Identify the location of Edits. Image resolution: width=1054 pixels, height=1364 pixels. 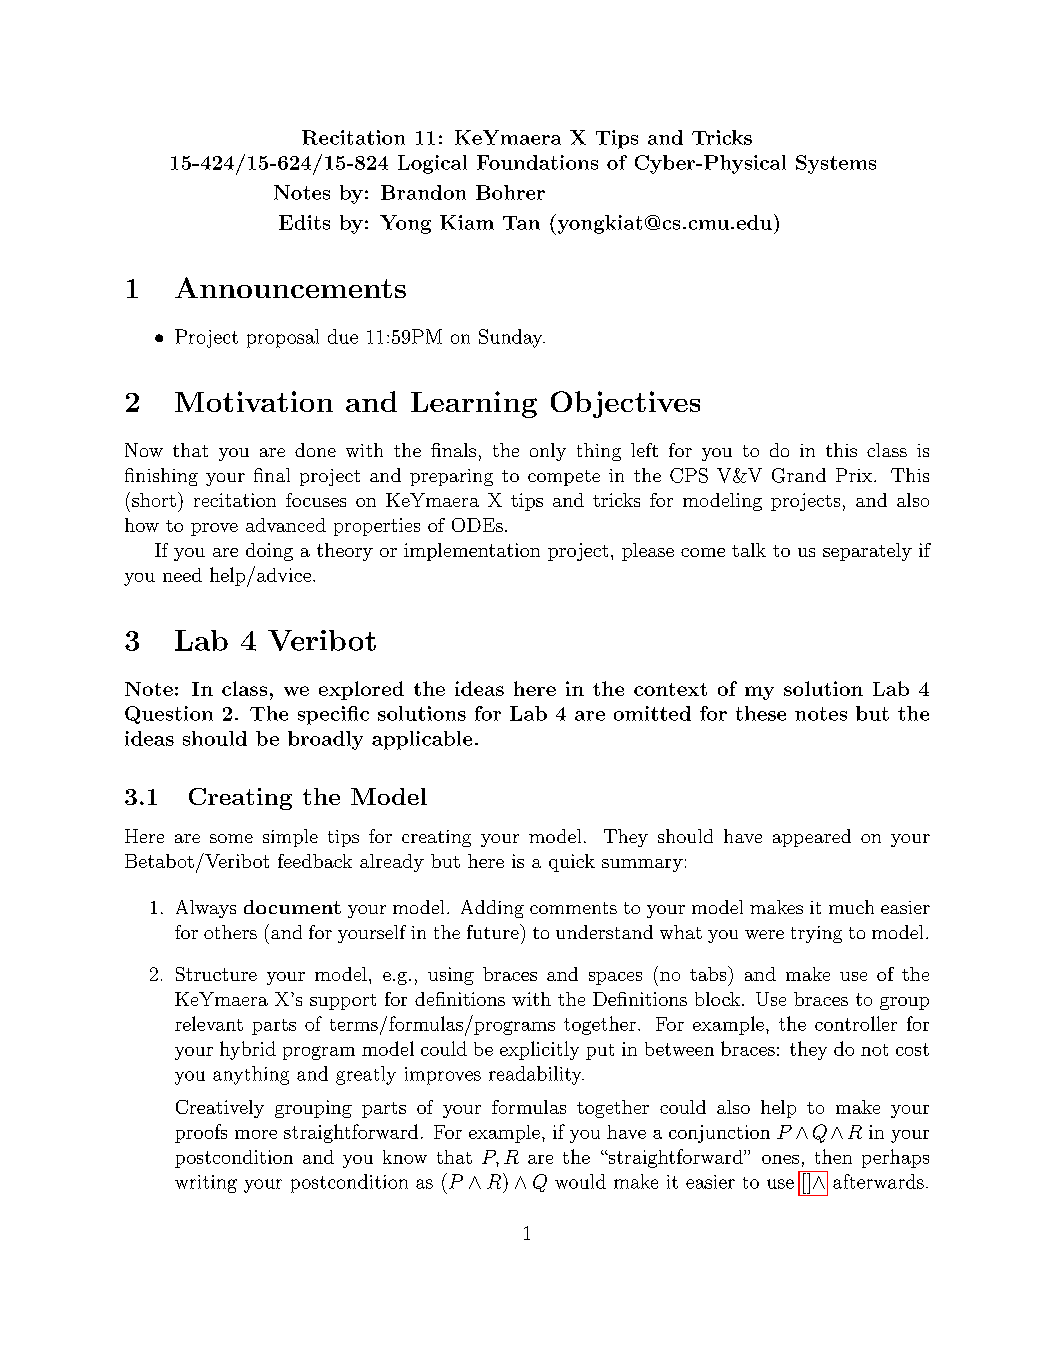
(304, 222).
